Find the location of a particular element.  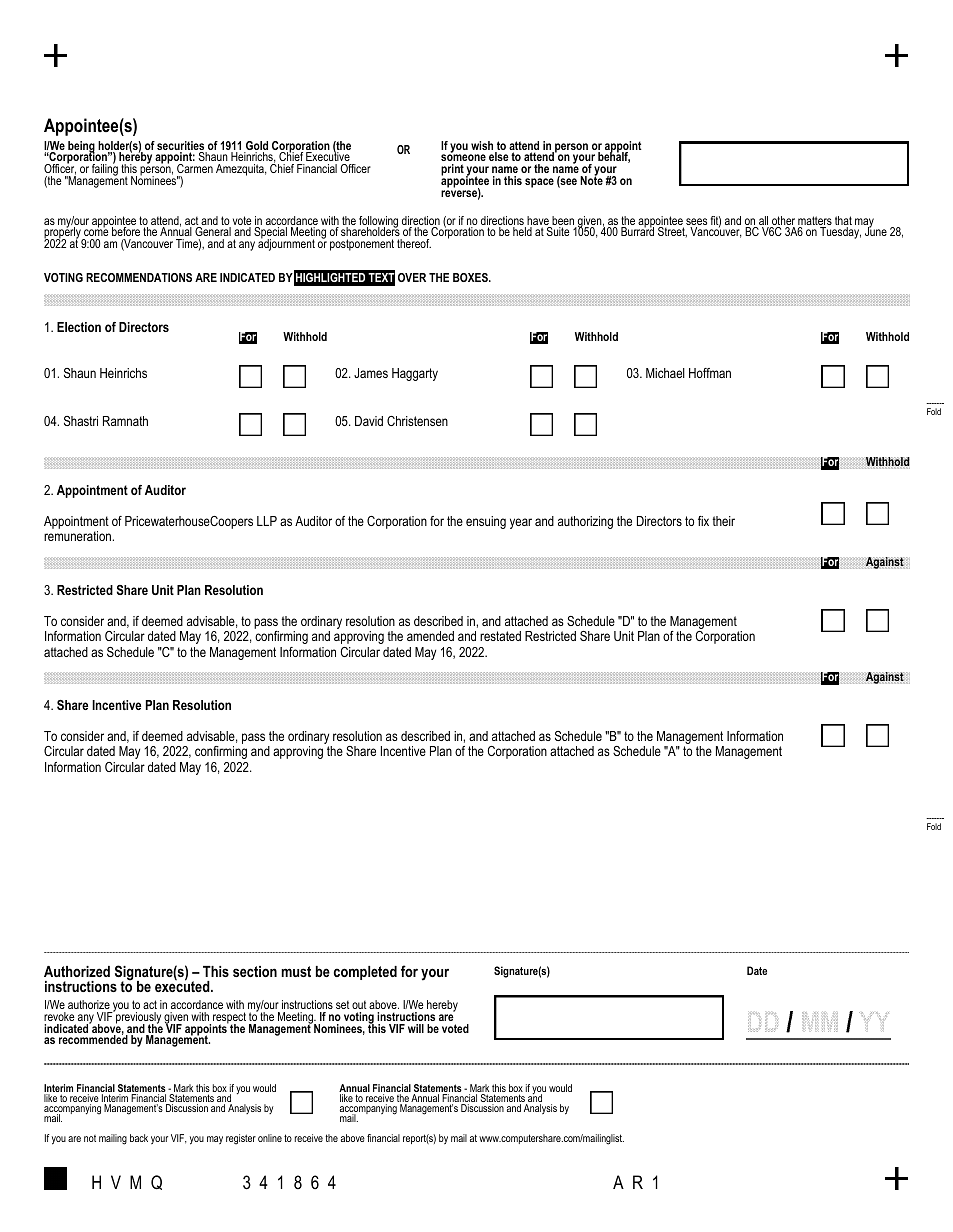

remuneration is located at coordinates (77, 536).
